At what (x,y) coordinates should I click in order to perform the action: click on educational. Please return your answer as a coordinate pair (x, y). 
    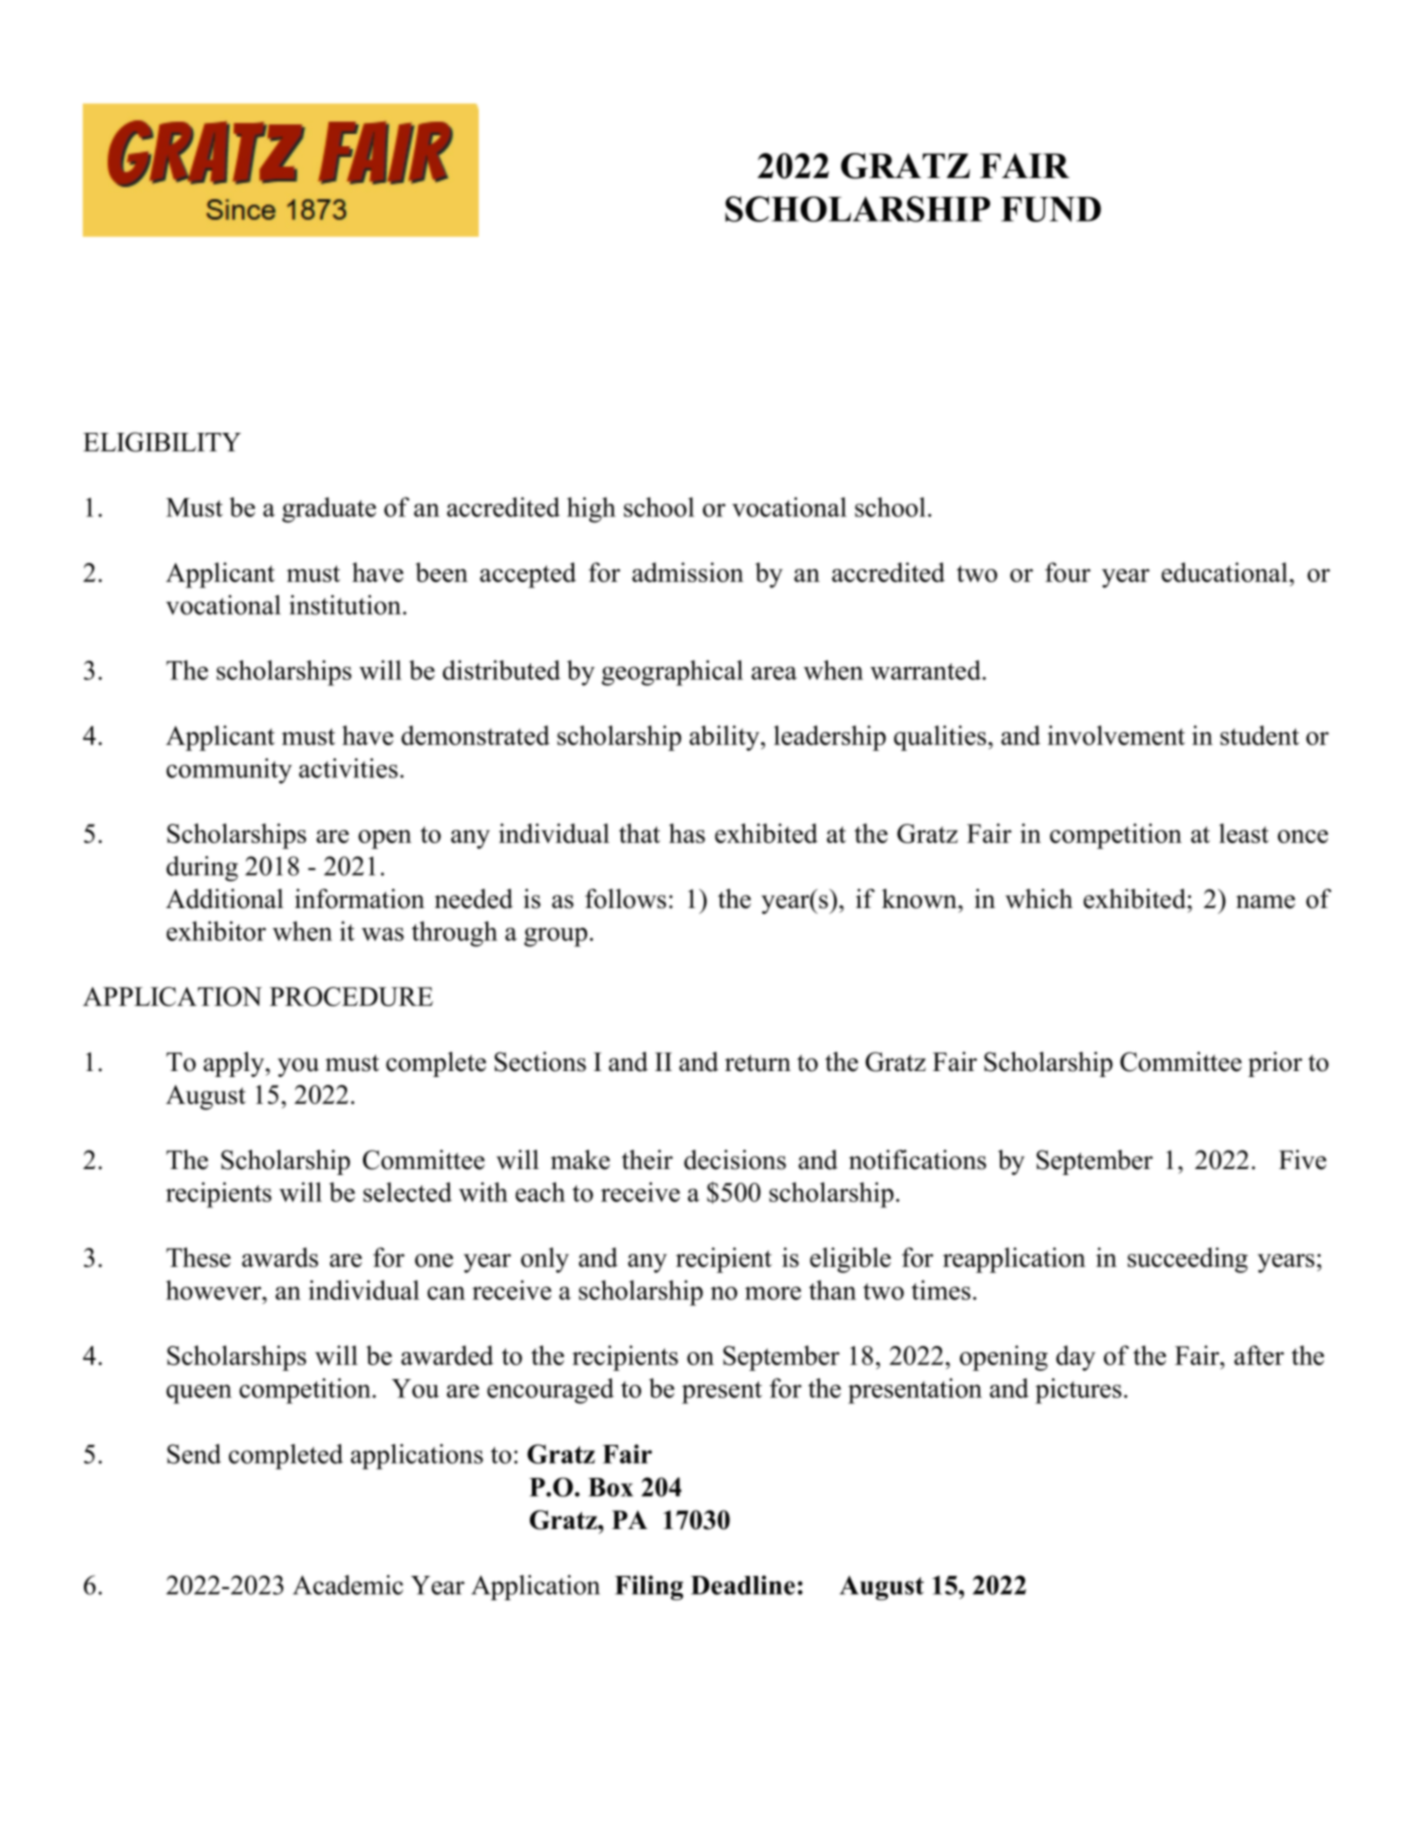
    Looking at the image, I should click on (1225, 572).
